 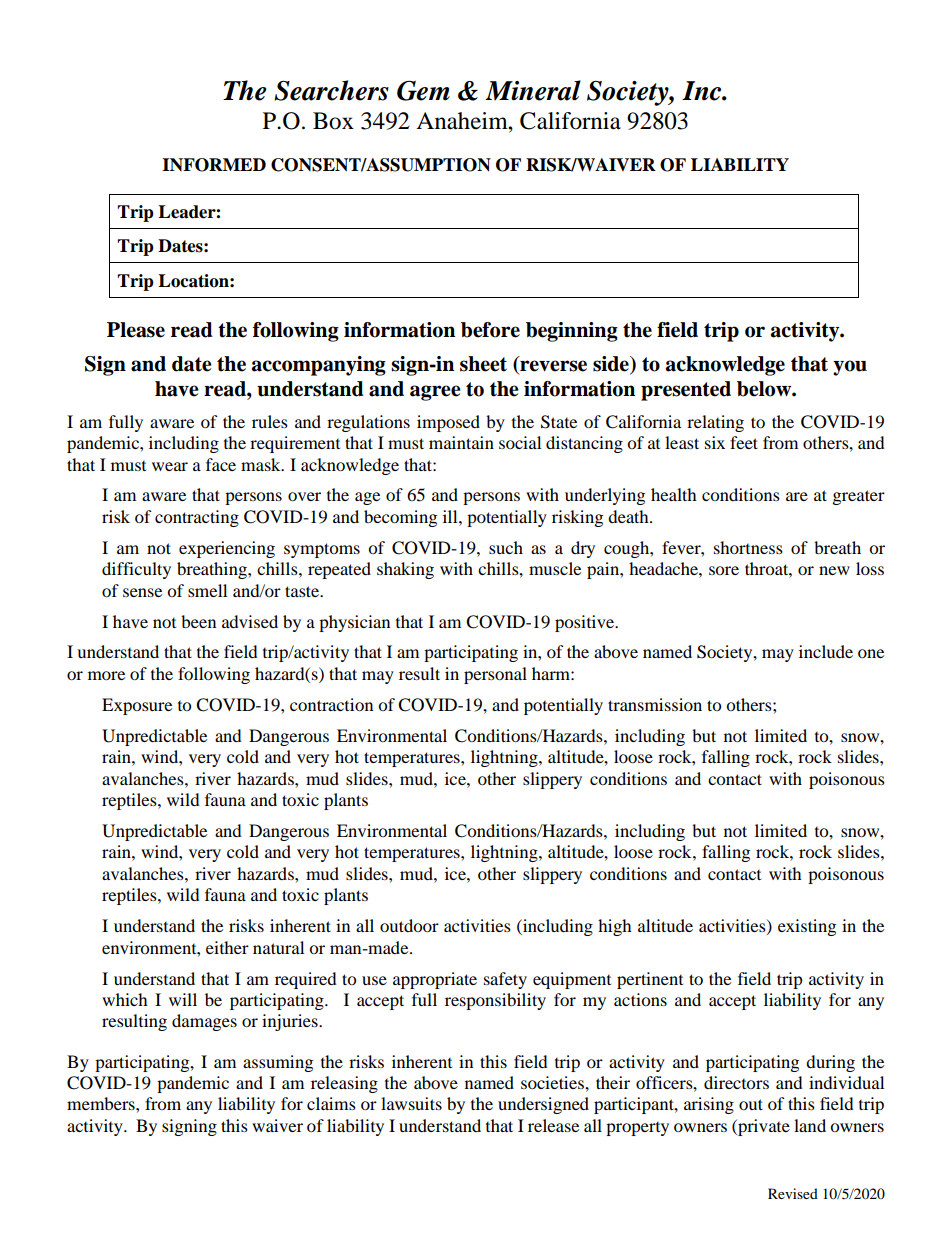 I want to click on outdoor, so click(x=409, y=925).
